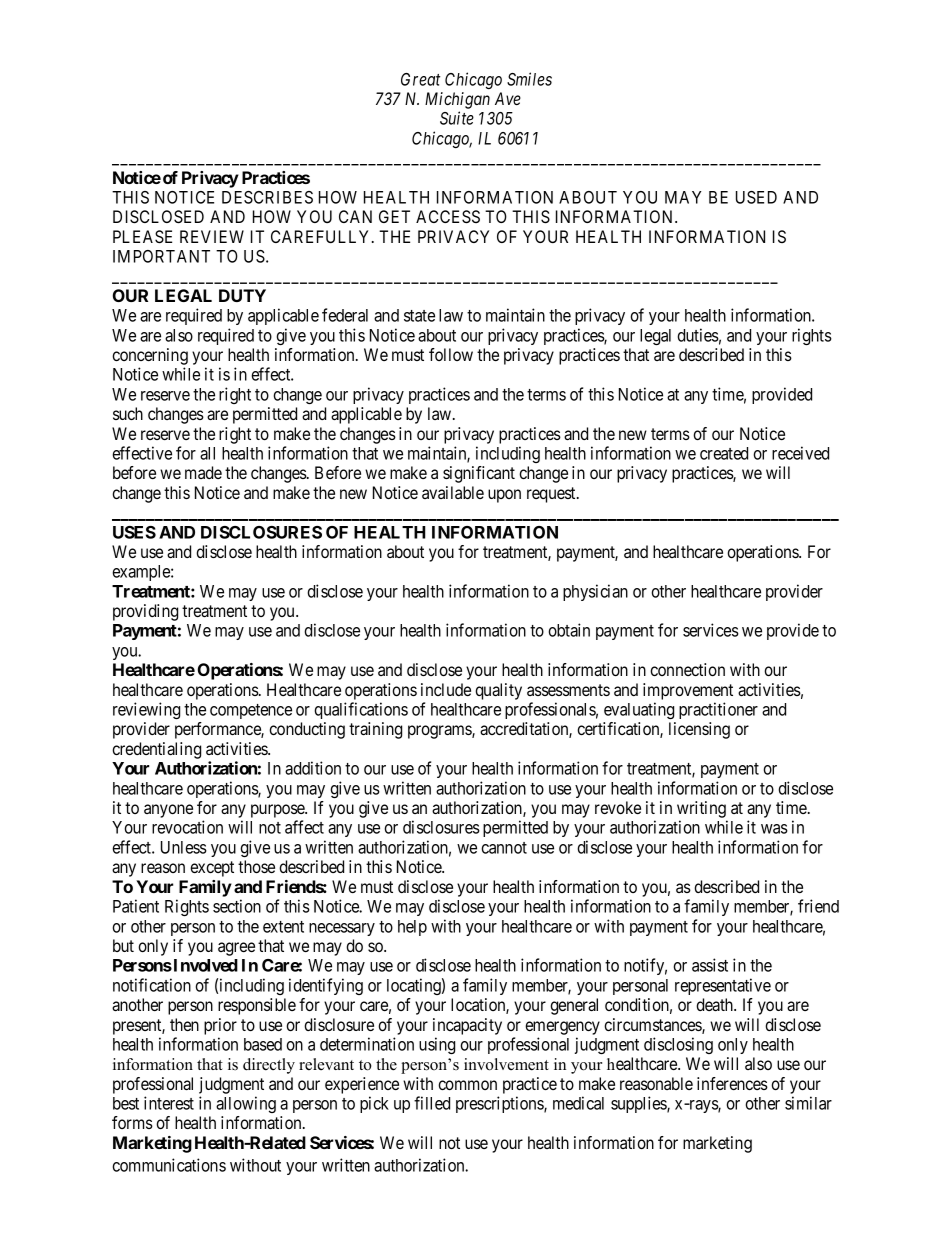 The image size is (952, 1233). What do you see at coordinates (756, 197) in the screenshot?
I see `USED` at bounding box center [756, 197].
